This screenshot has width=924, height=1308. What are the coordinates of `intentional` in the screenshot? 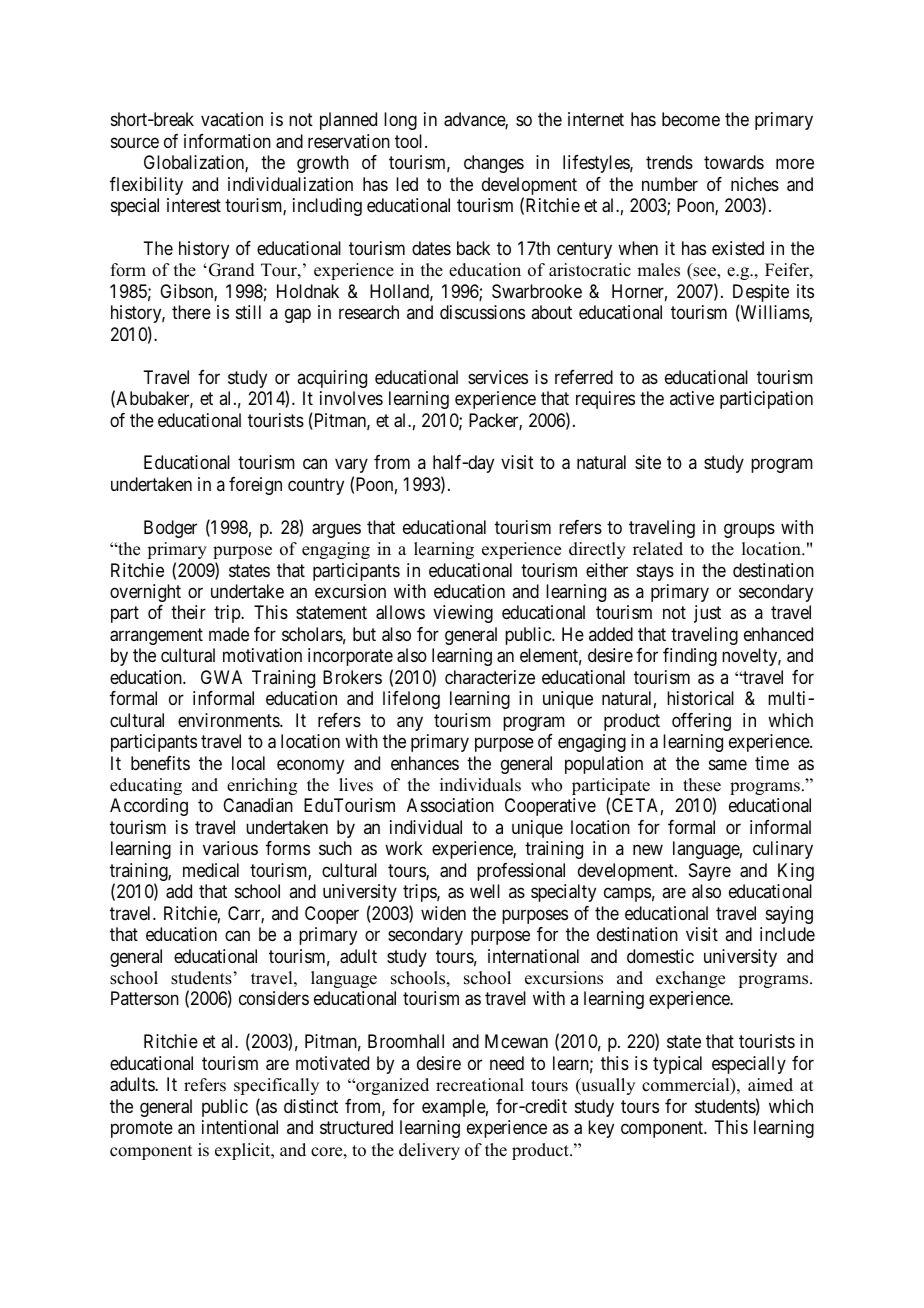 It's located at (240, 1127).
